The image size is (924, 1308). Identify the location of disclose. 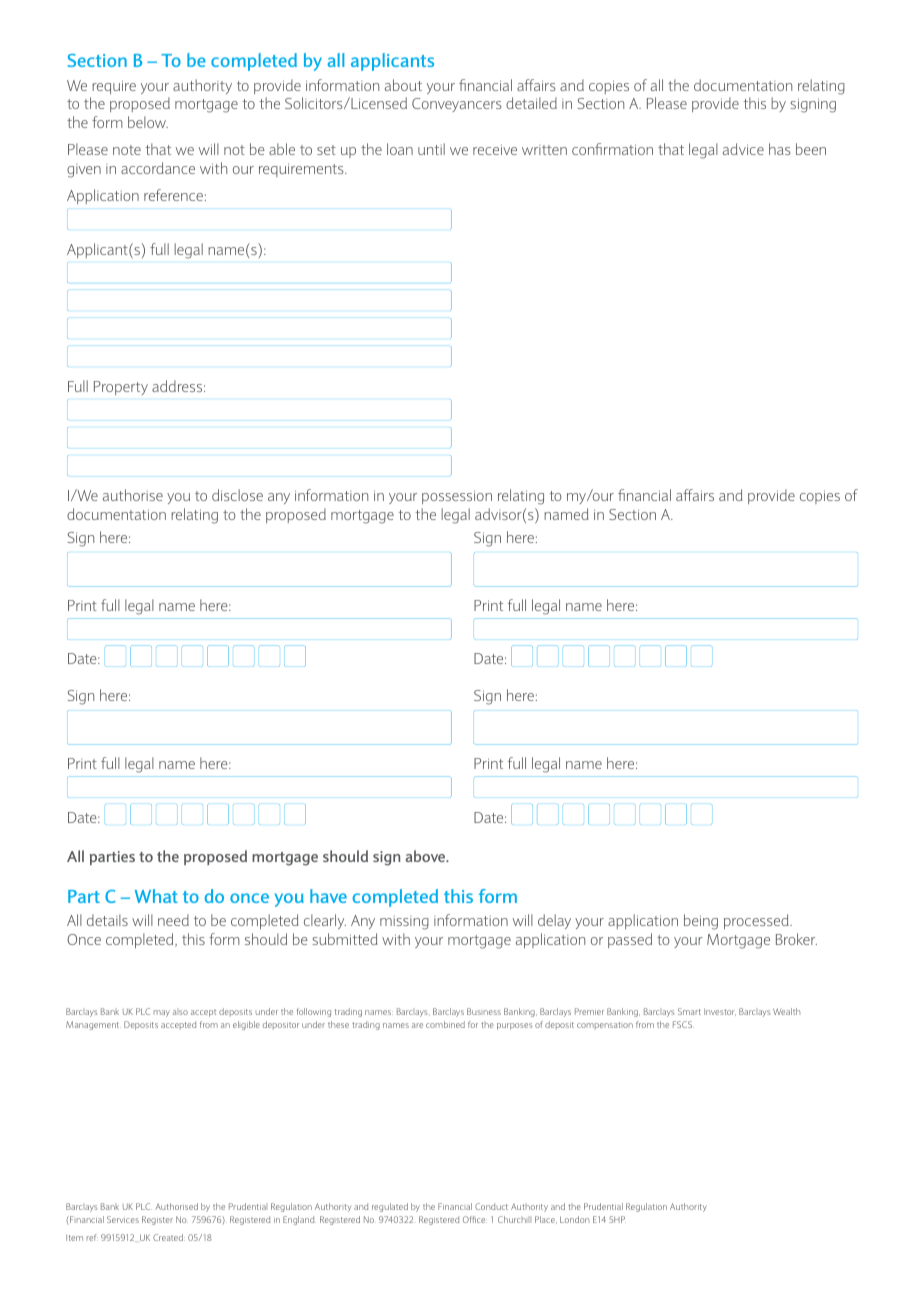
(237, 495).
